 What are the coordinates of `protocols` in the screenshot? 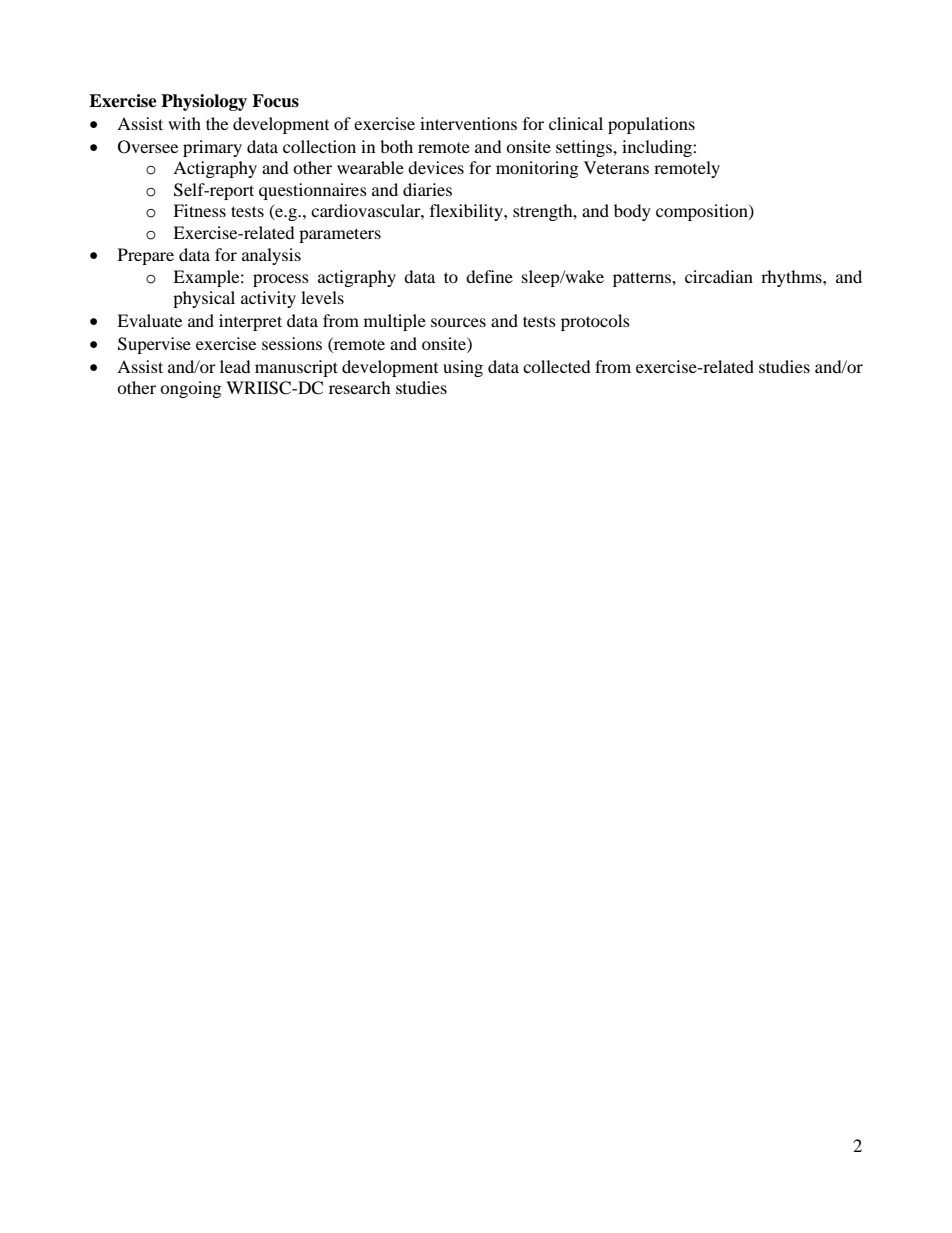 It's located at (595, 322).
